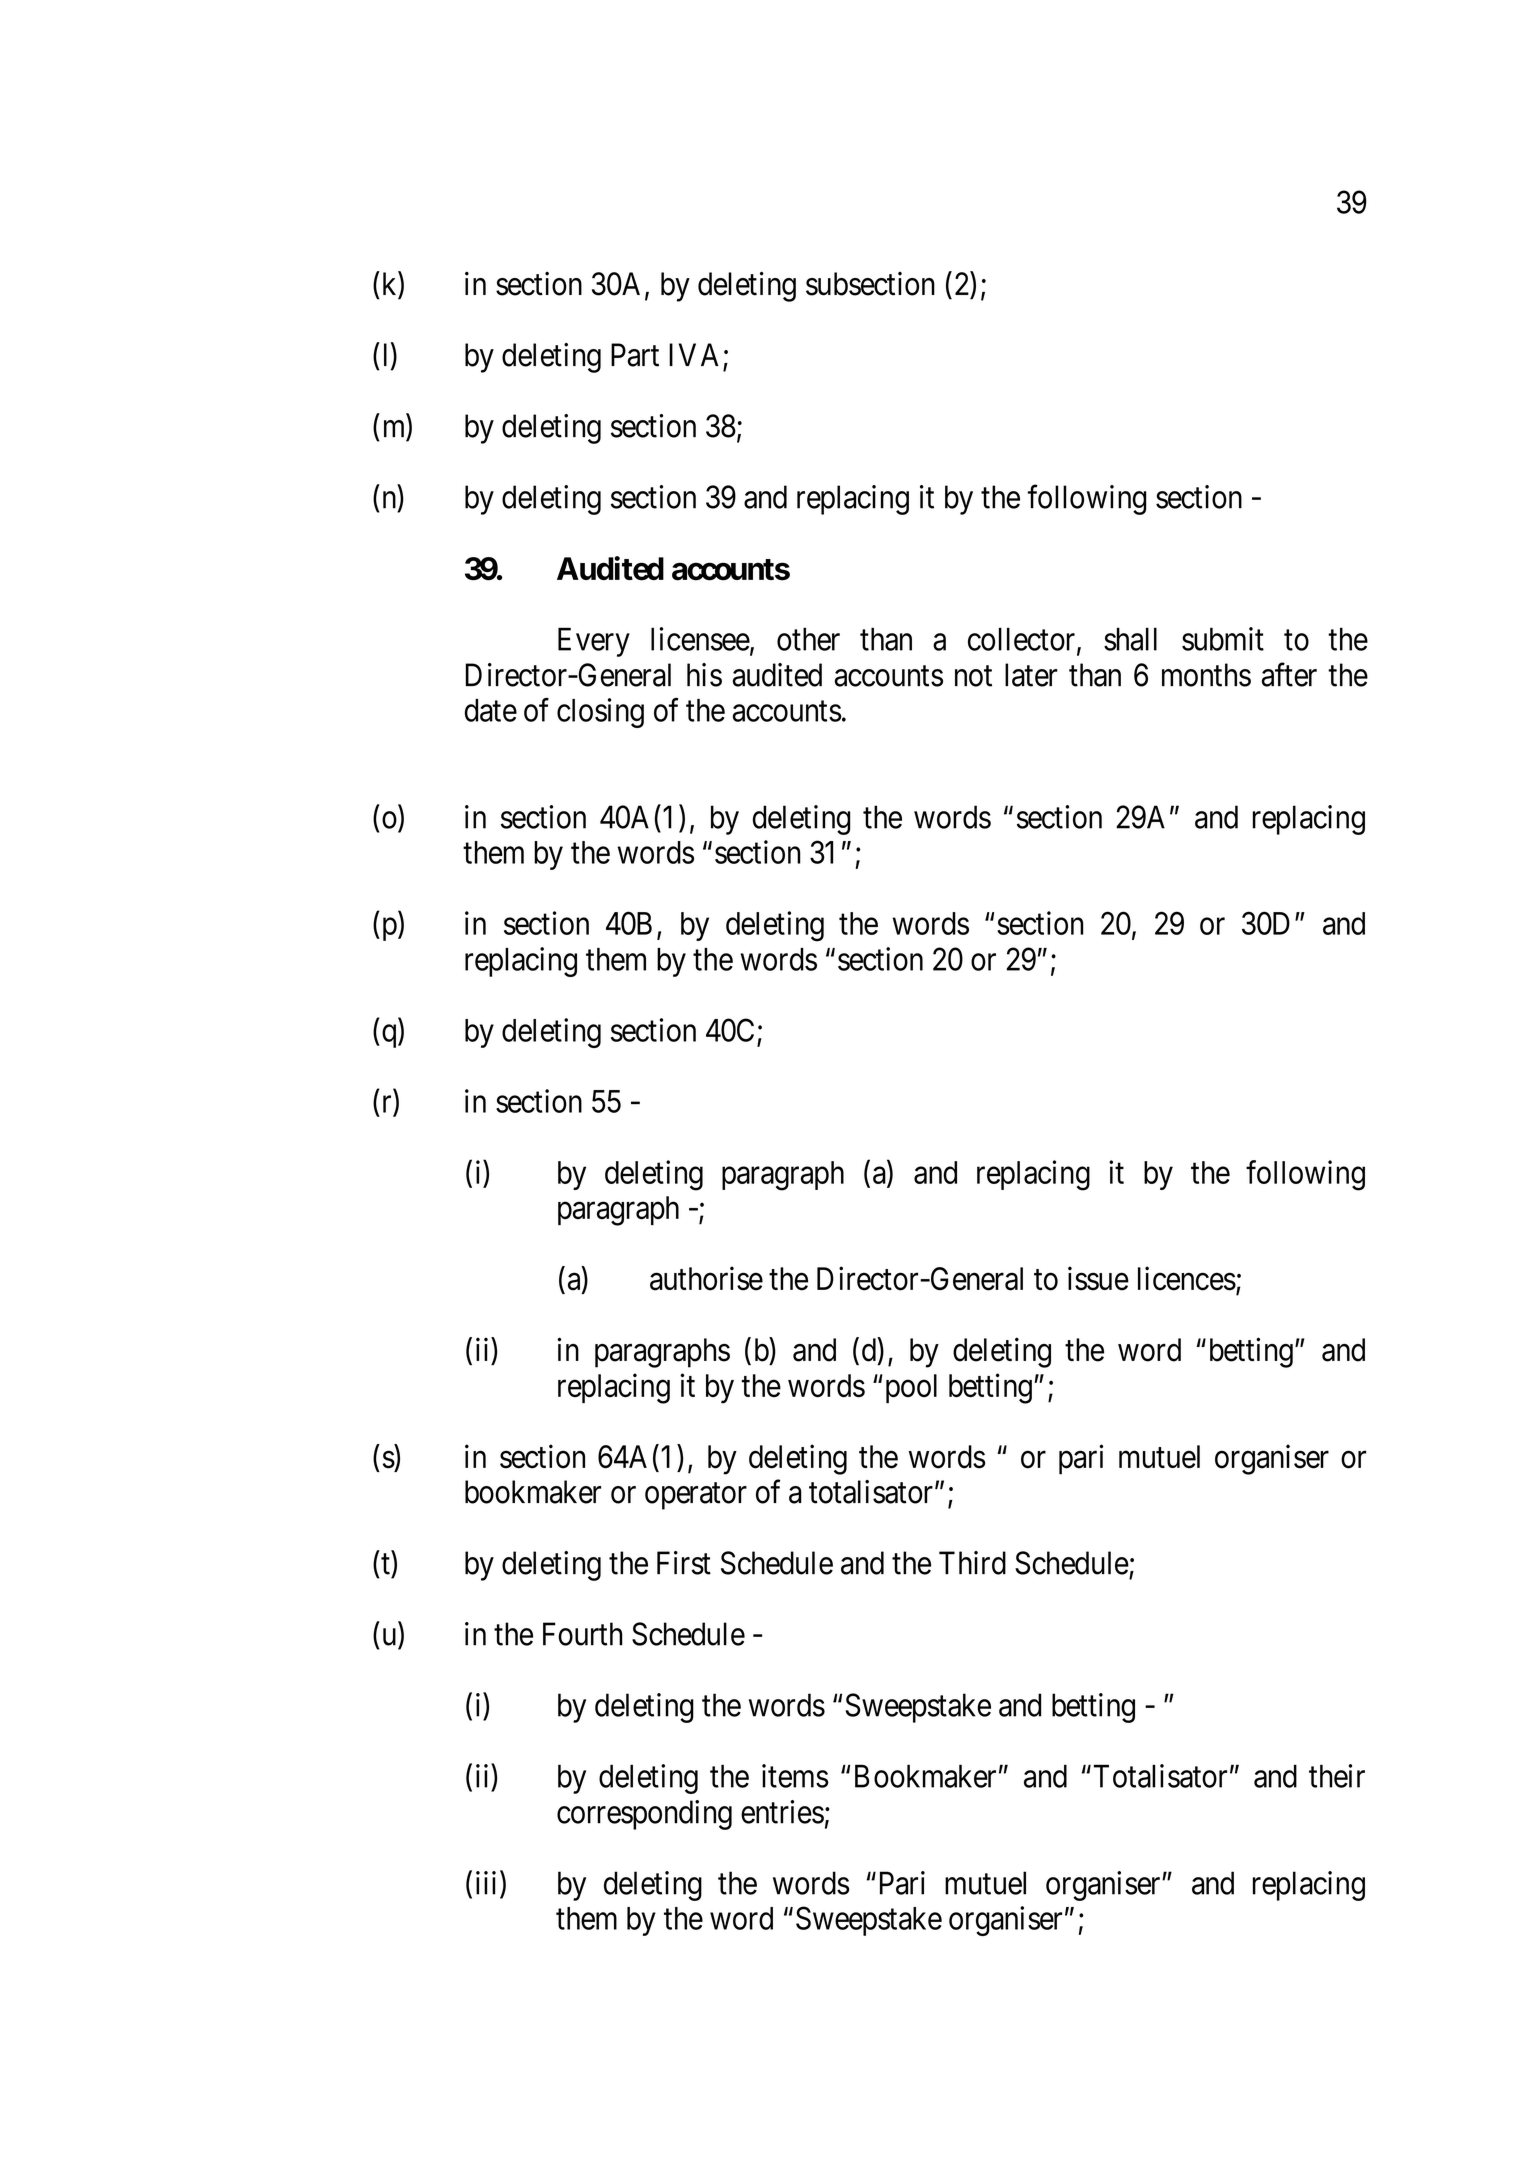 The image size is (1532, 2168). Describe the element at coordinates (973, 676) in the page. I see `not` at that location.
